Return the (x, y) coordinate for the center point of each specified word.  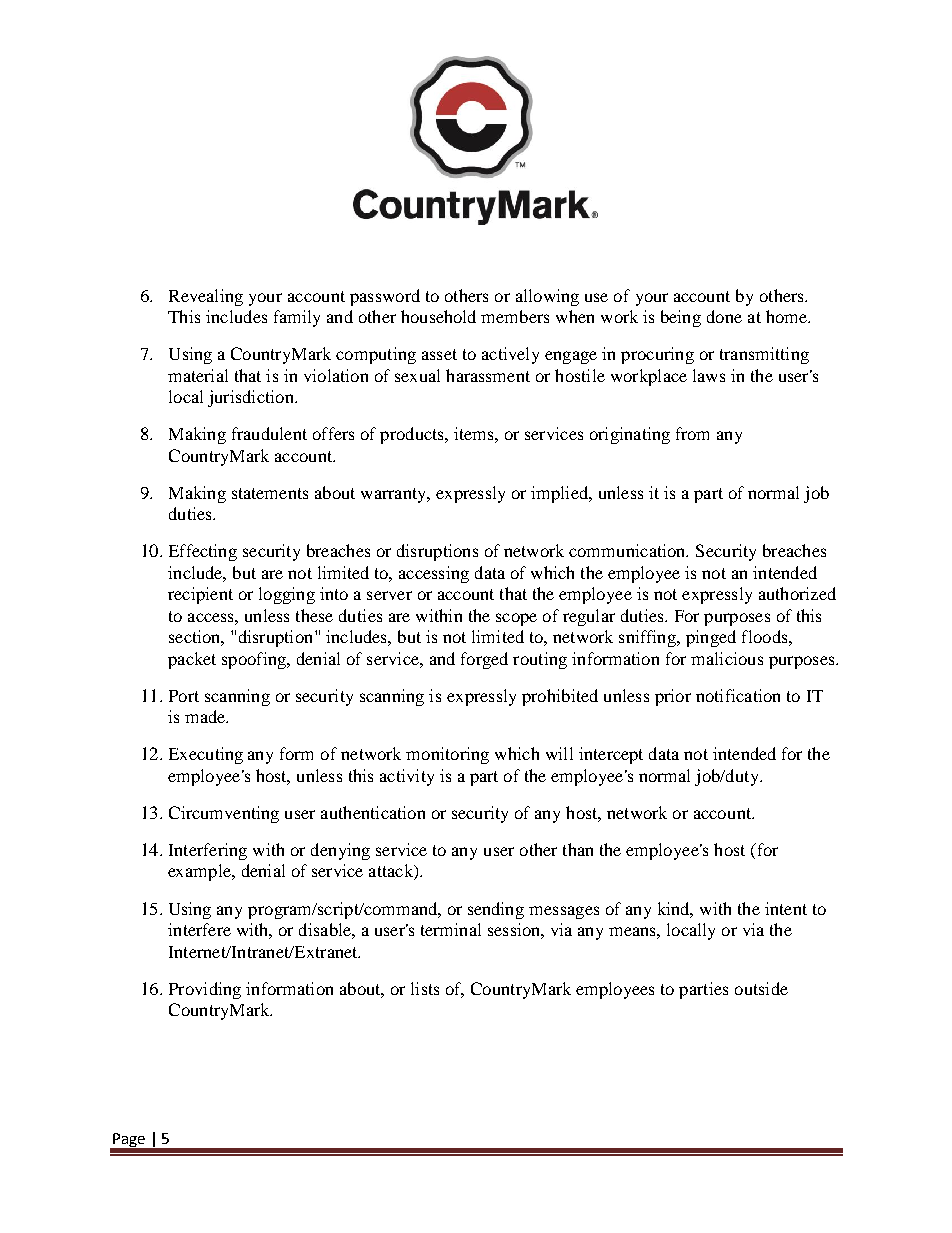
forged (484, 660)
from (692, 433)
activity (407, 777)
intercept (611, 755)
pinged (711, 638)
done (724, 316)
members (515, 316)
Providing (205, 990)
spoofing (255, 660)
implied (561, 494)
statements (270, 493)
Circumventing (224, 814)
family (297, 318)
